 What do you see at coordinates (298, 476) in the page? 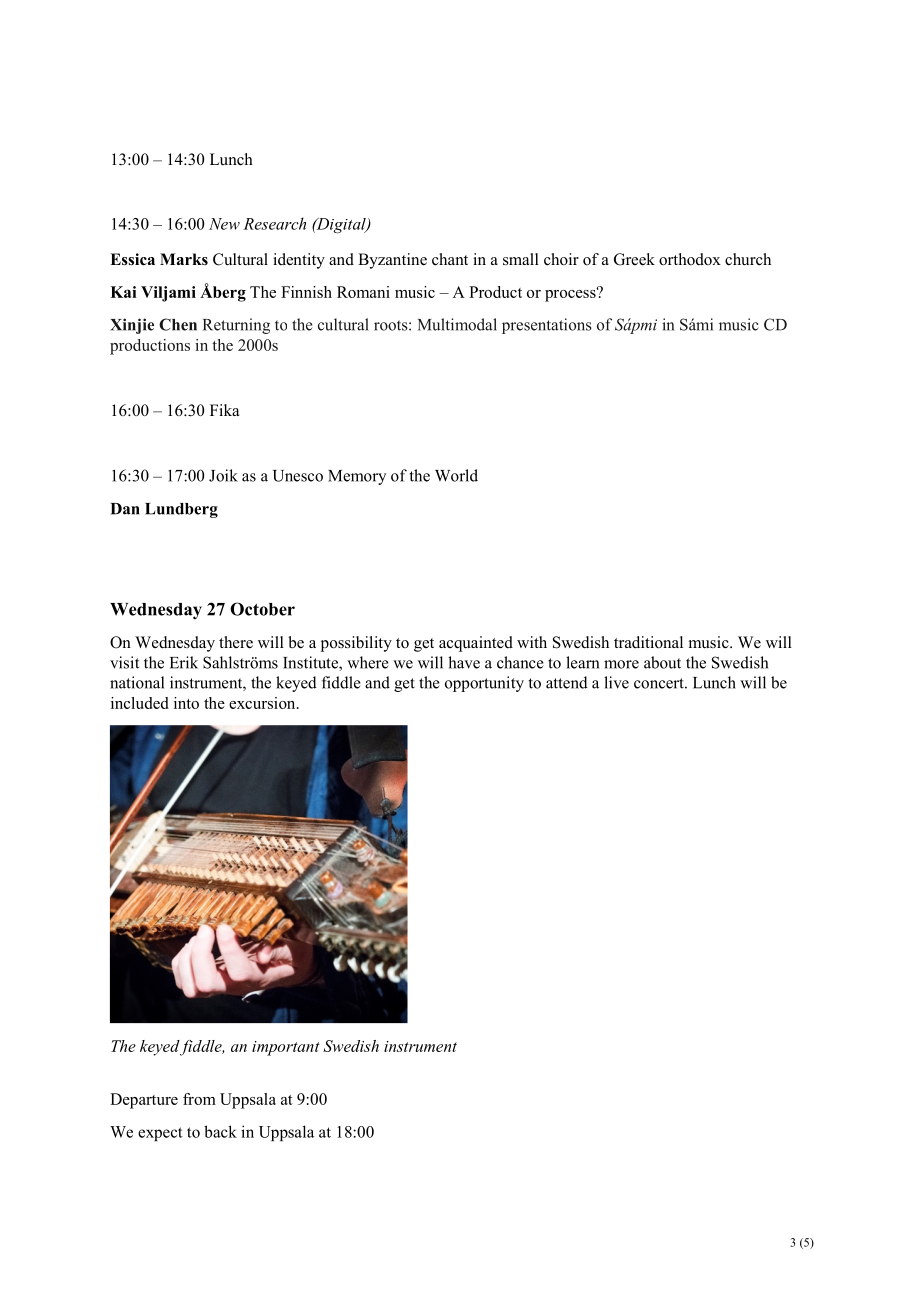
I see `Unesco` at bounding box center [298, 476].
